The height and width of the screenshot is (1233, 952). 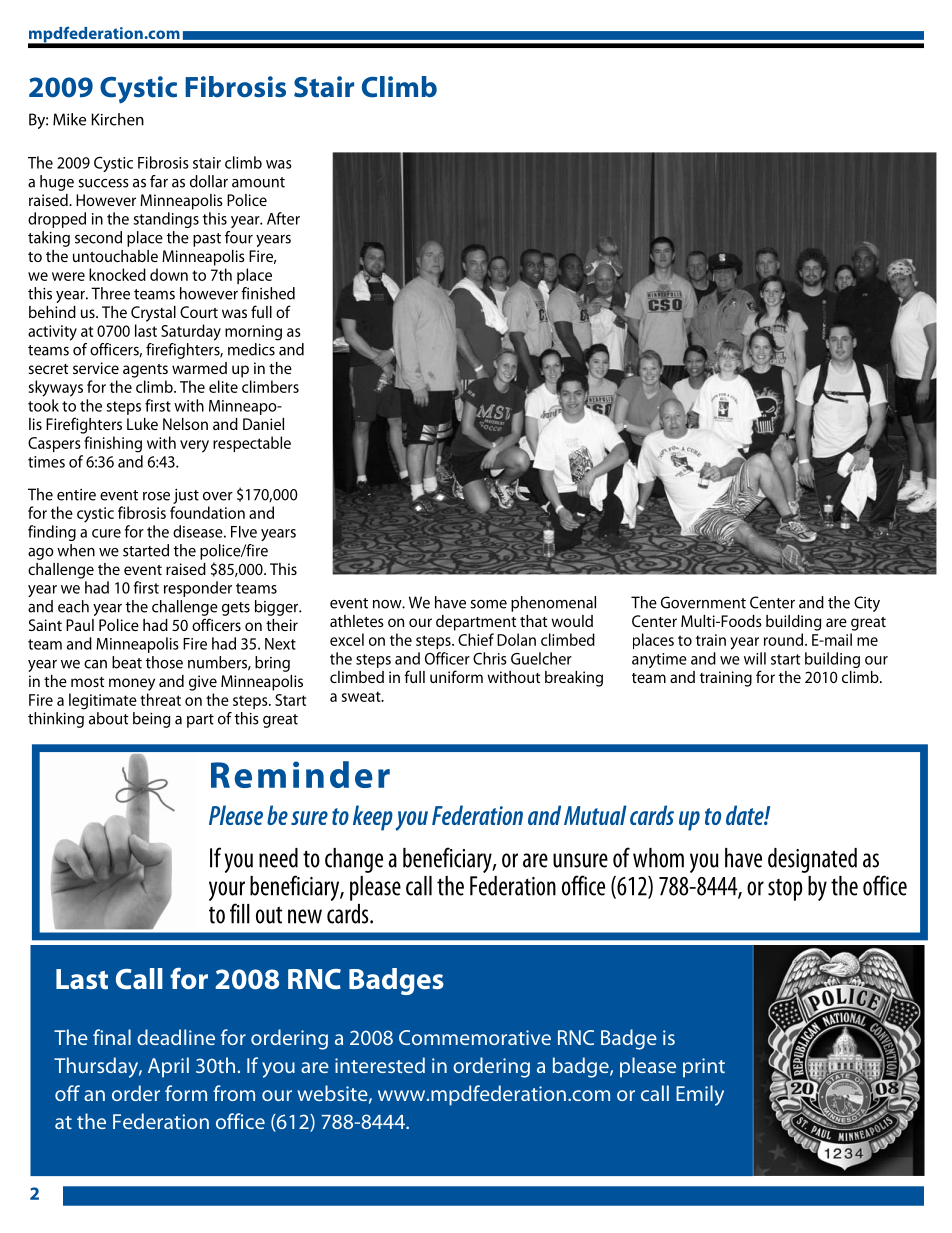 What do you see at coordinates (263, 424) in the screenshot?
I see `Daniel` at bounding box center [263, 424].
